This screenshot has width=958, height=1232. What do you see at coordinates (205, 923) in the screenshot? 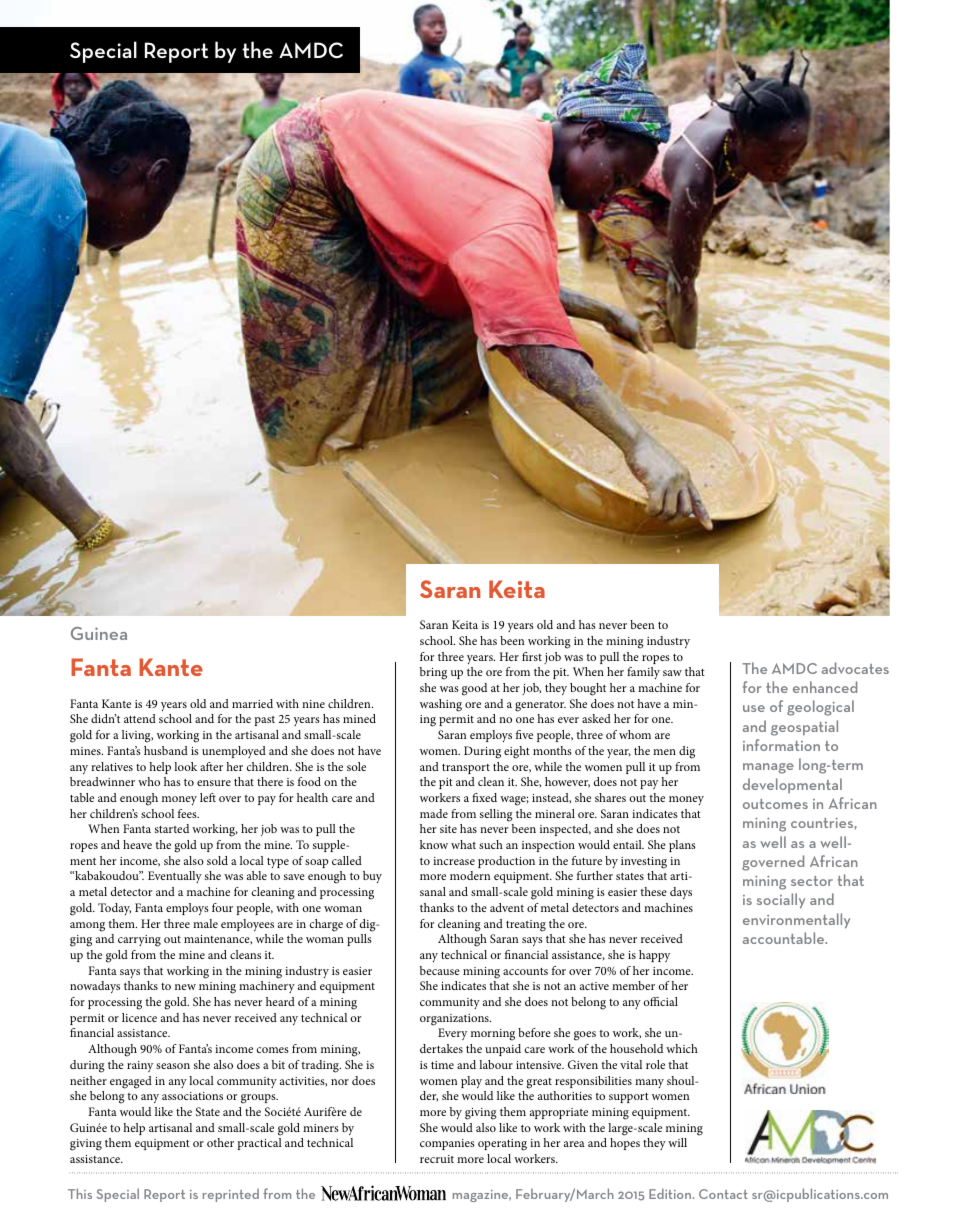
I see `male` at bounding box center [205, 923].
